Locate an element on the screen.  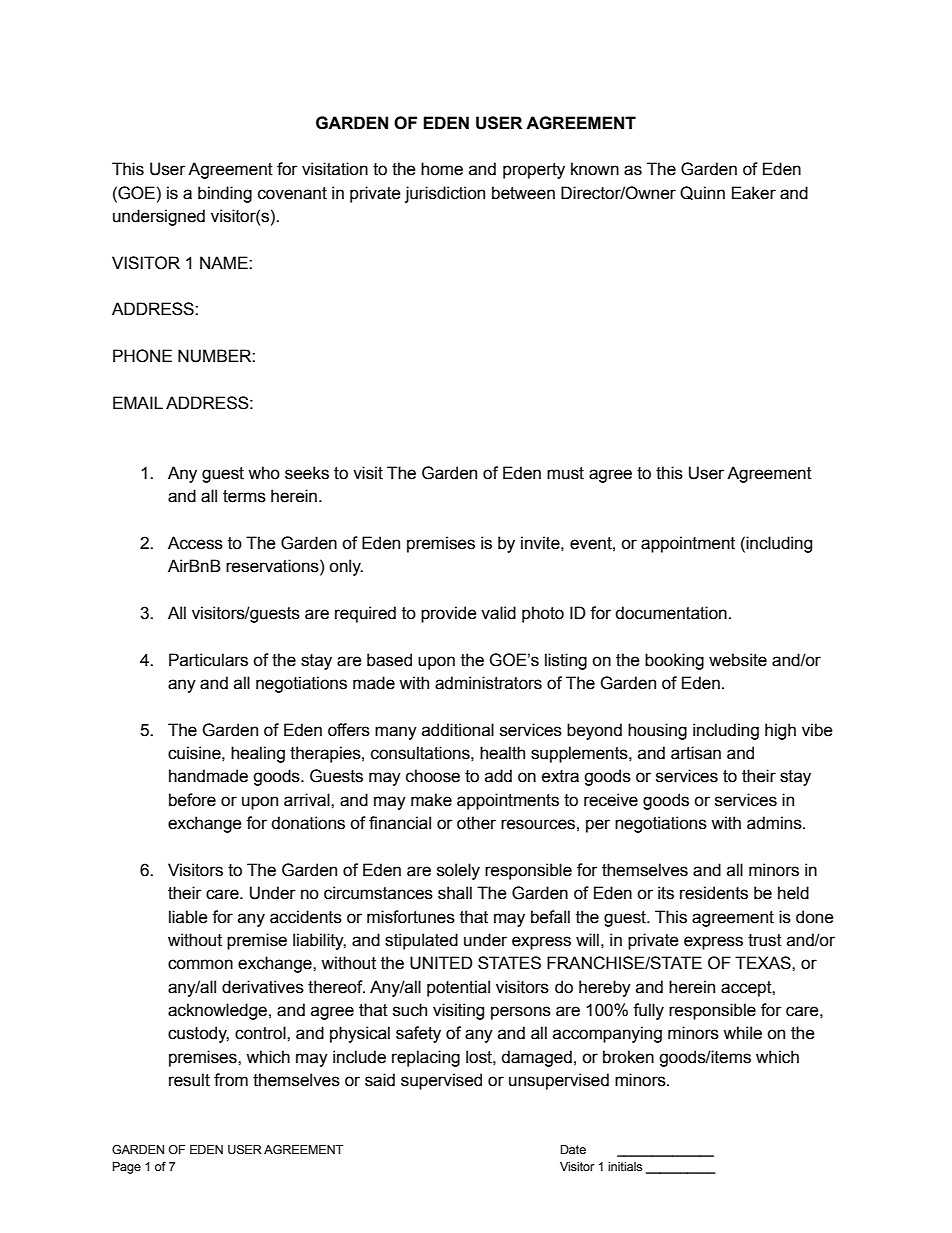
jurisdiction is located at coordinates (445, 194).
